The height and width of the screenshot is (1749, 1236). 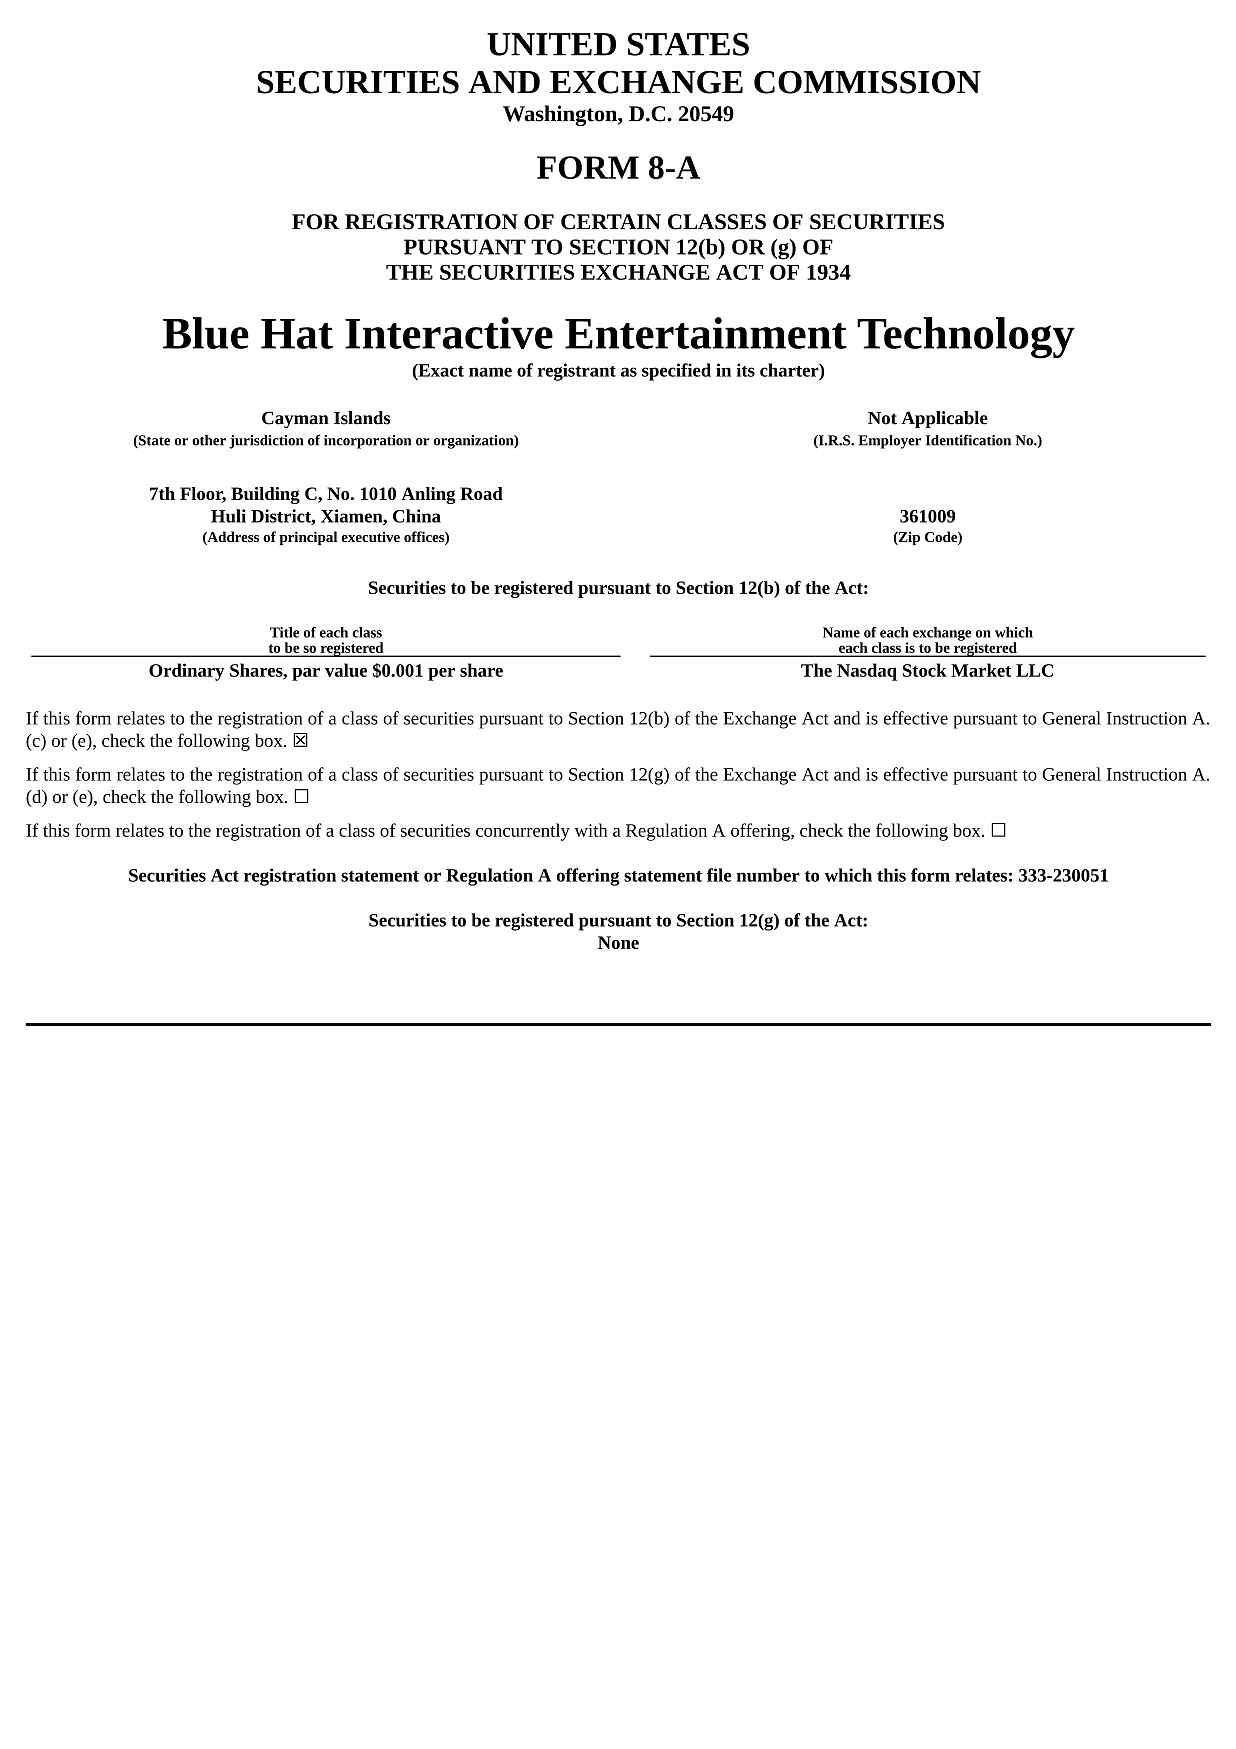 I want to click on Employer, so click(x=889, y=442).
